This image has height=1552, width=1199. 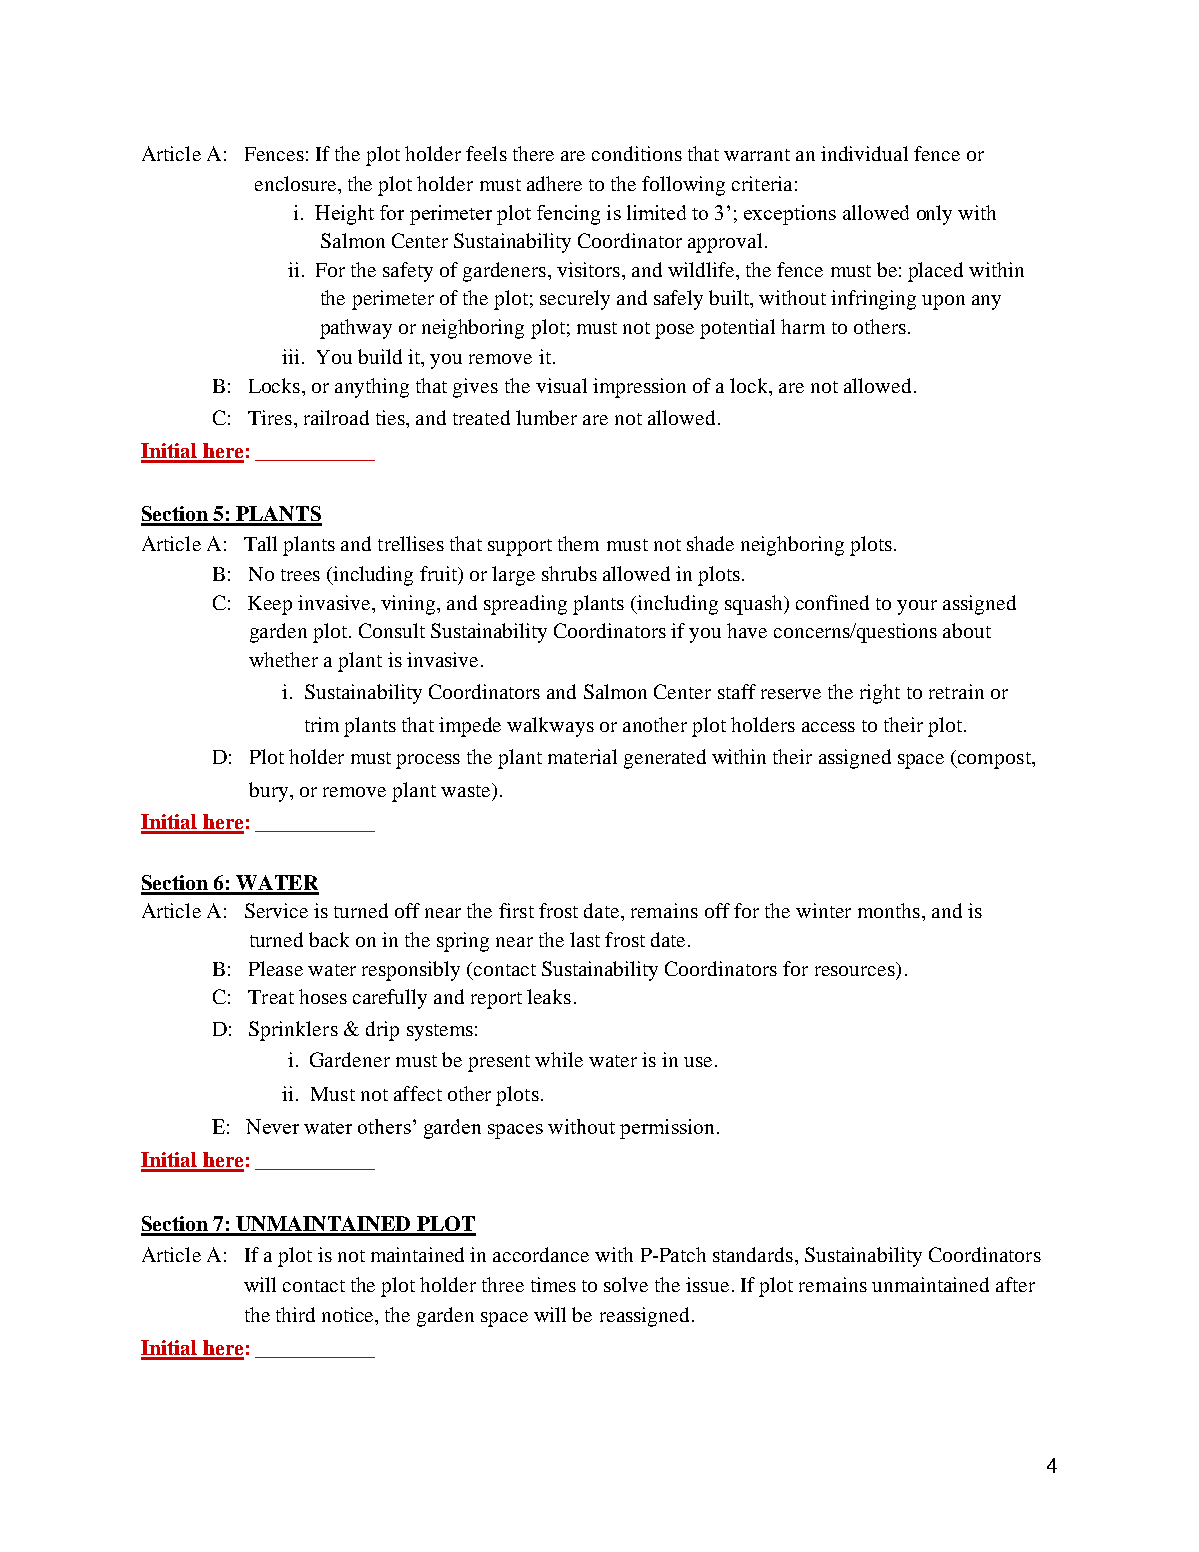 I want to click on only, so click(x=934, y=215).
